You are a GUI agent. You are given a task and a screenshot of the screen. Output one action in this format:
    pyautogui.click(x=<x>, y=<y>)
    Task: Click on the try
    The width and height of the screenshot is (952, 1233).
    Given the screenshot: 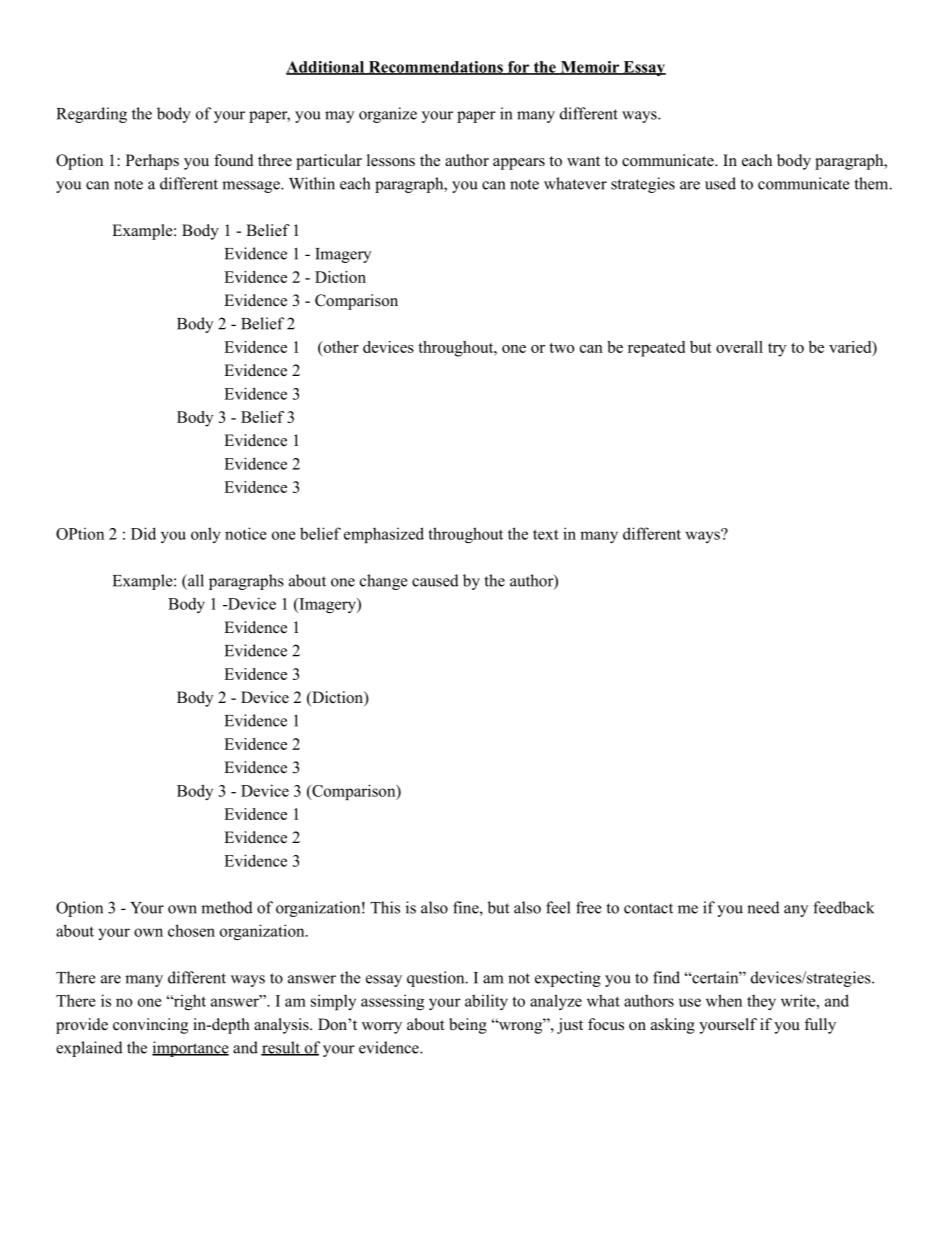 What is the action you would take?
    pyautogui.click(x=777, y=350)
